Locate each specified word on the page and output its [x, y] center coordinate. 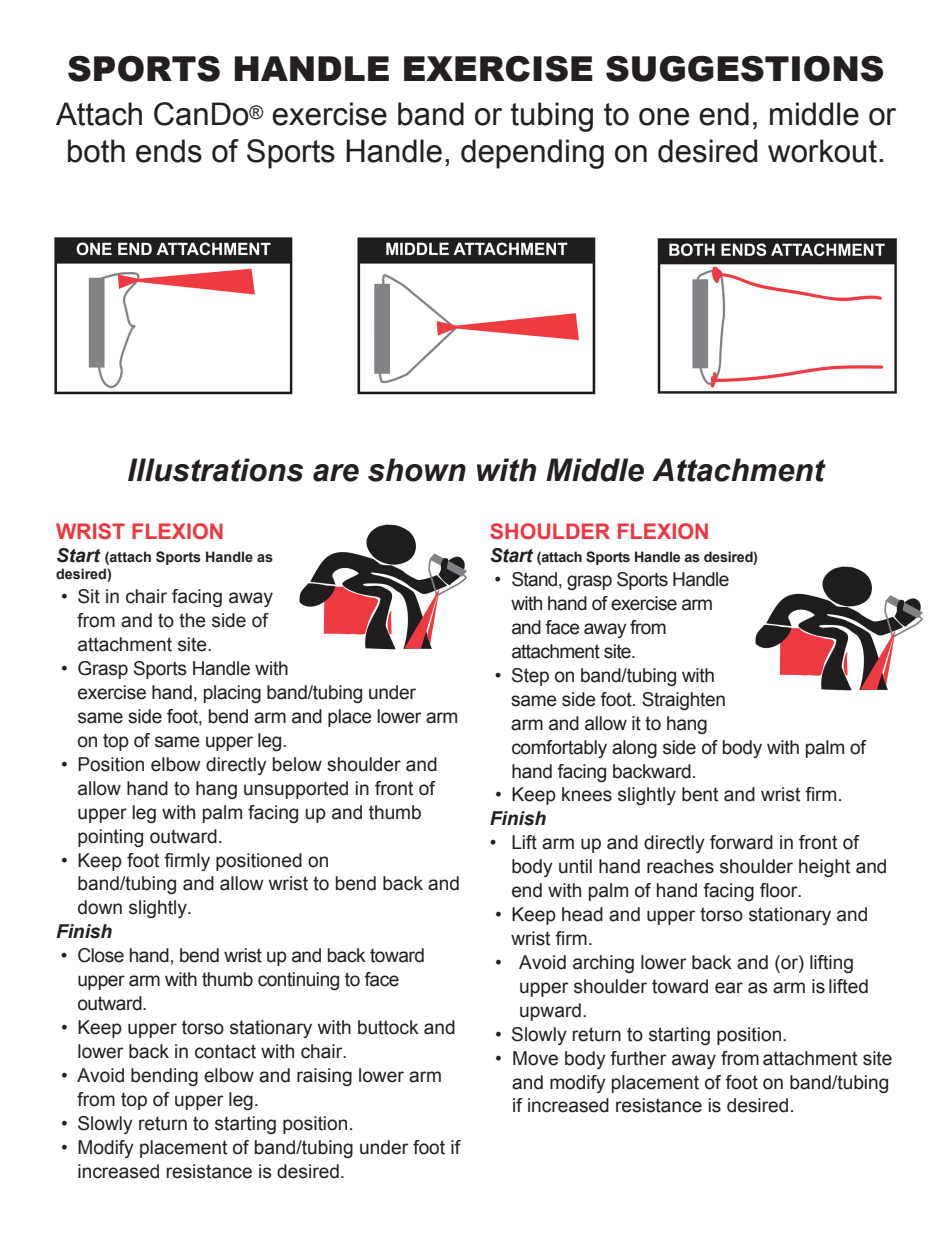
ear [729, 988]
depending [532, 154]
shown [417, 470]
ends [169, 151]
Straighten [683, 701]
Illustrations [215, 470]
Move [535, 1058]
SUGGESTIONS [744, 69]
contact [225, 1051]
